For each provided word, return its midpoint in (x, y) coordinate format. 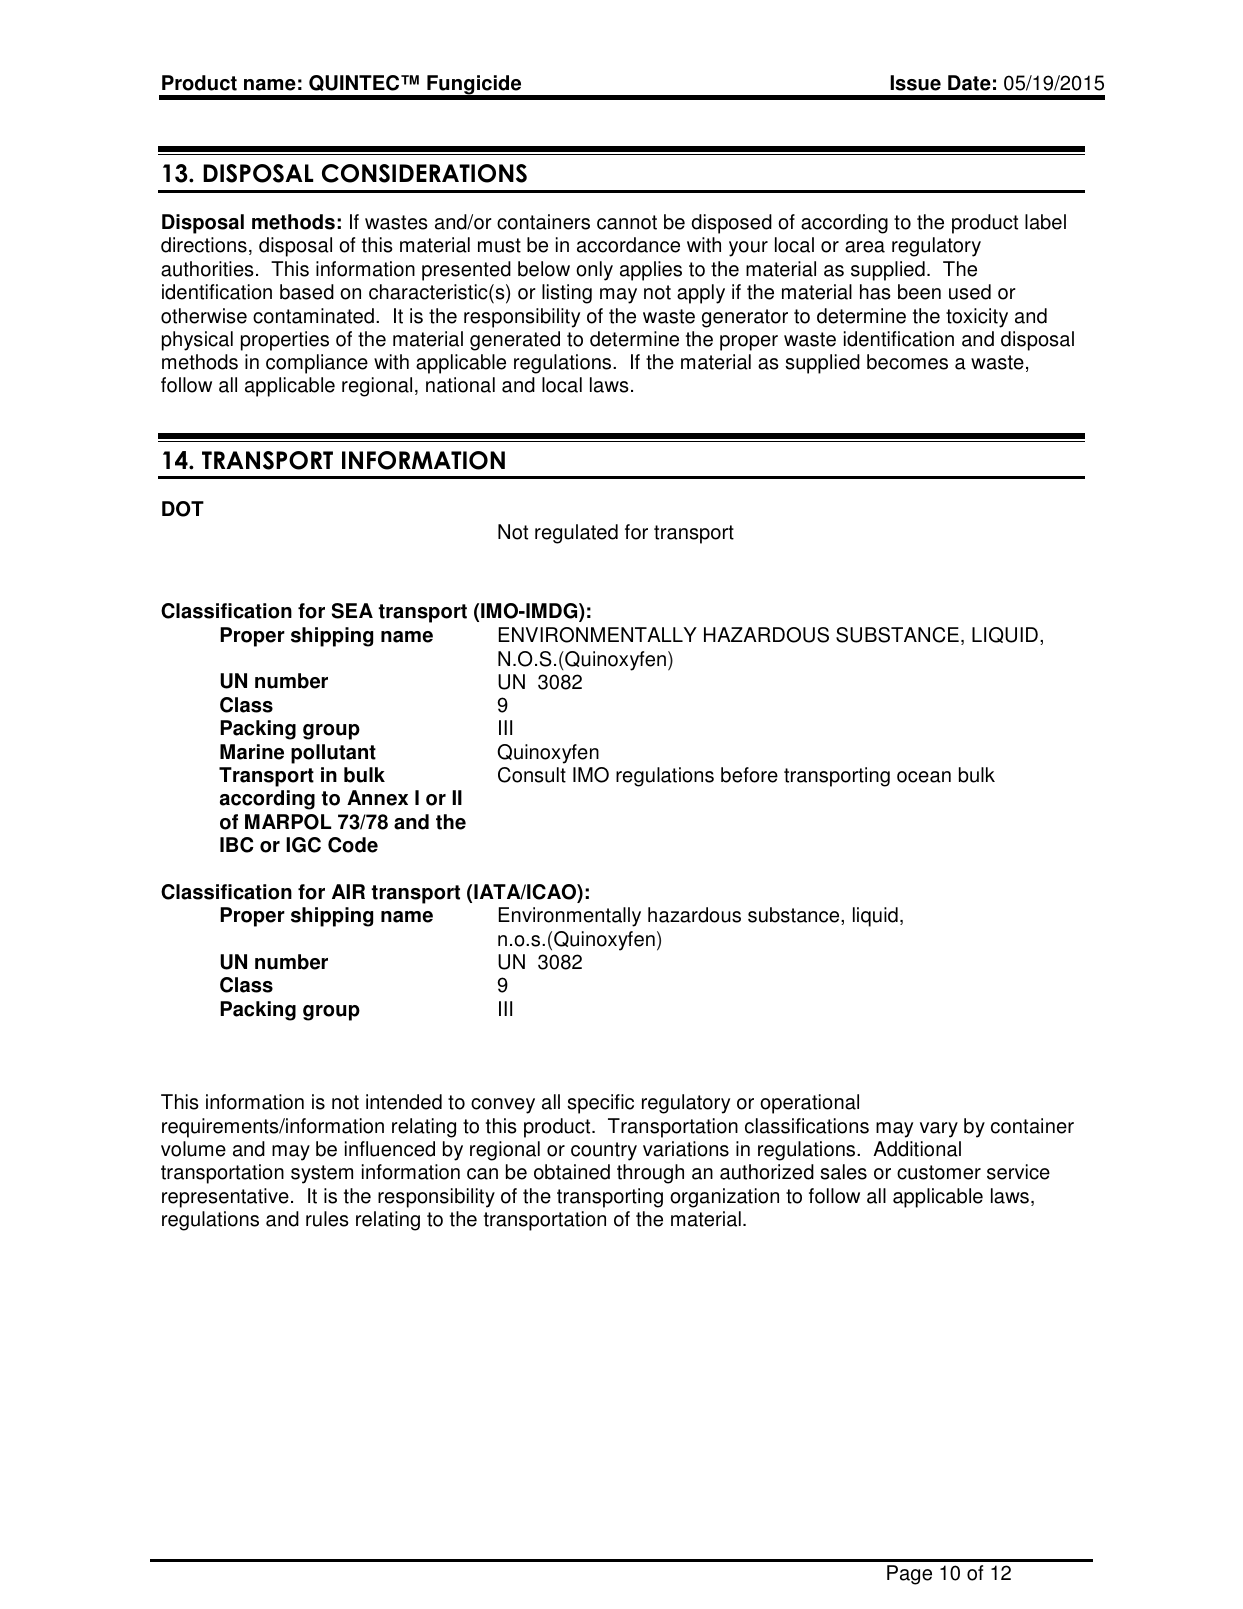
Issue (915, 83)
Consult (532, 775)
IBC (237, 845)
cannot (627, 222)
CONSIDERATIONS (424, 173)
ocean (924, 777)
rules (327, 1219)
